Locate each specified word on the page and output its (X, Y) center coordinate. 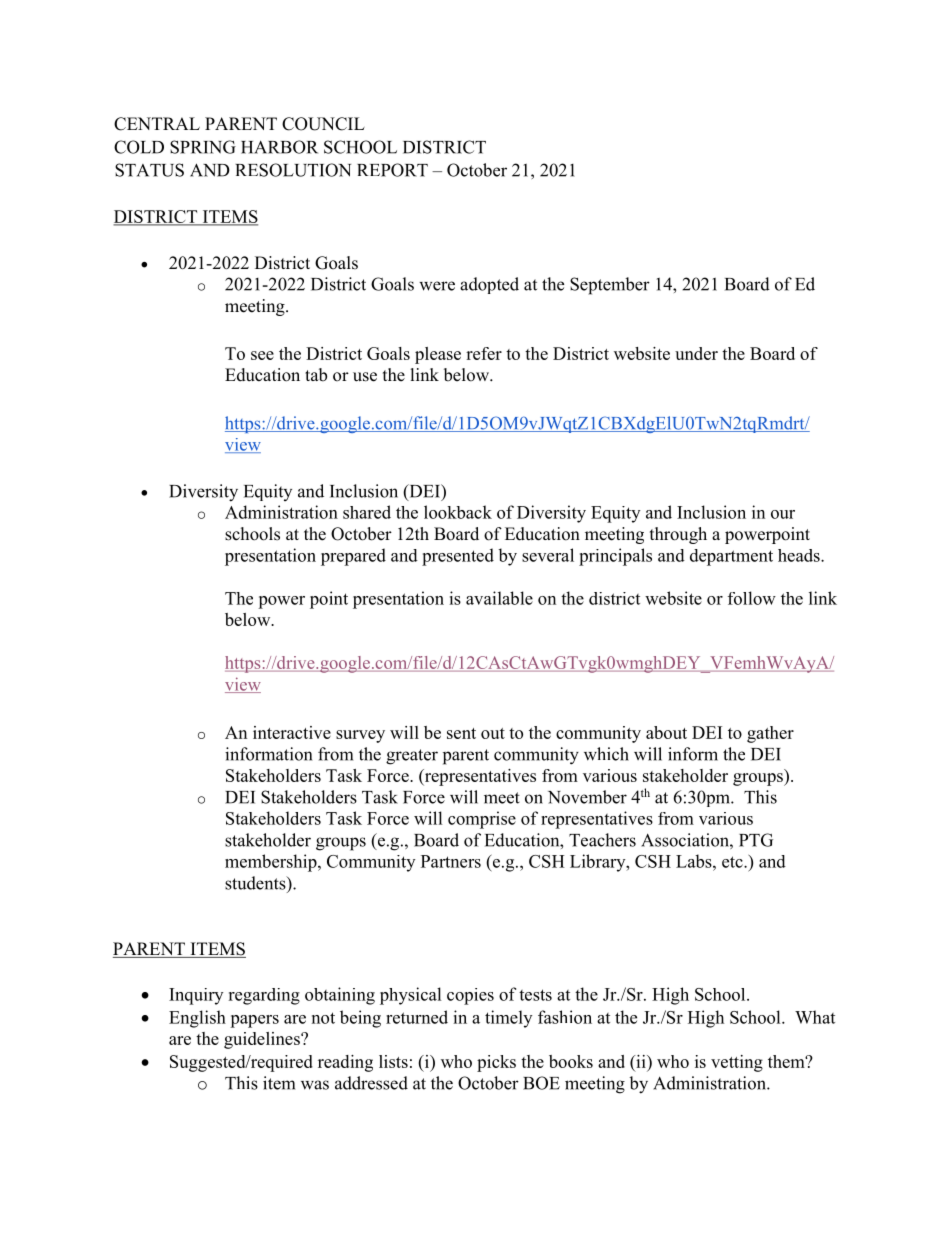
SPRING (203, 147)
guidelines (263, 1040)
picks (496, 1063)
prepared (353, 557)
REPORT (392, 170)
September (610, 286)
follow (752, 598)
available (499, 598)
